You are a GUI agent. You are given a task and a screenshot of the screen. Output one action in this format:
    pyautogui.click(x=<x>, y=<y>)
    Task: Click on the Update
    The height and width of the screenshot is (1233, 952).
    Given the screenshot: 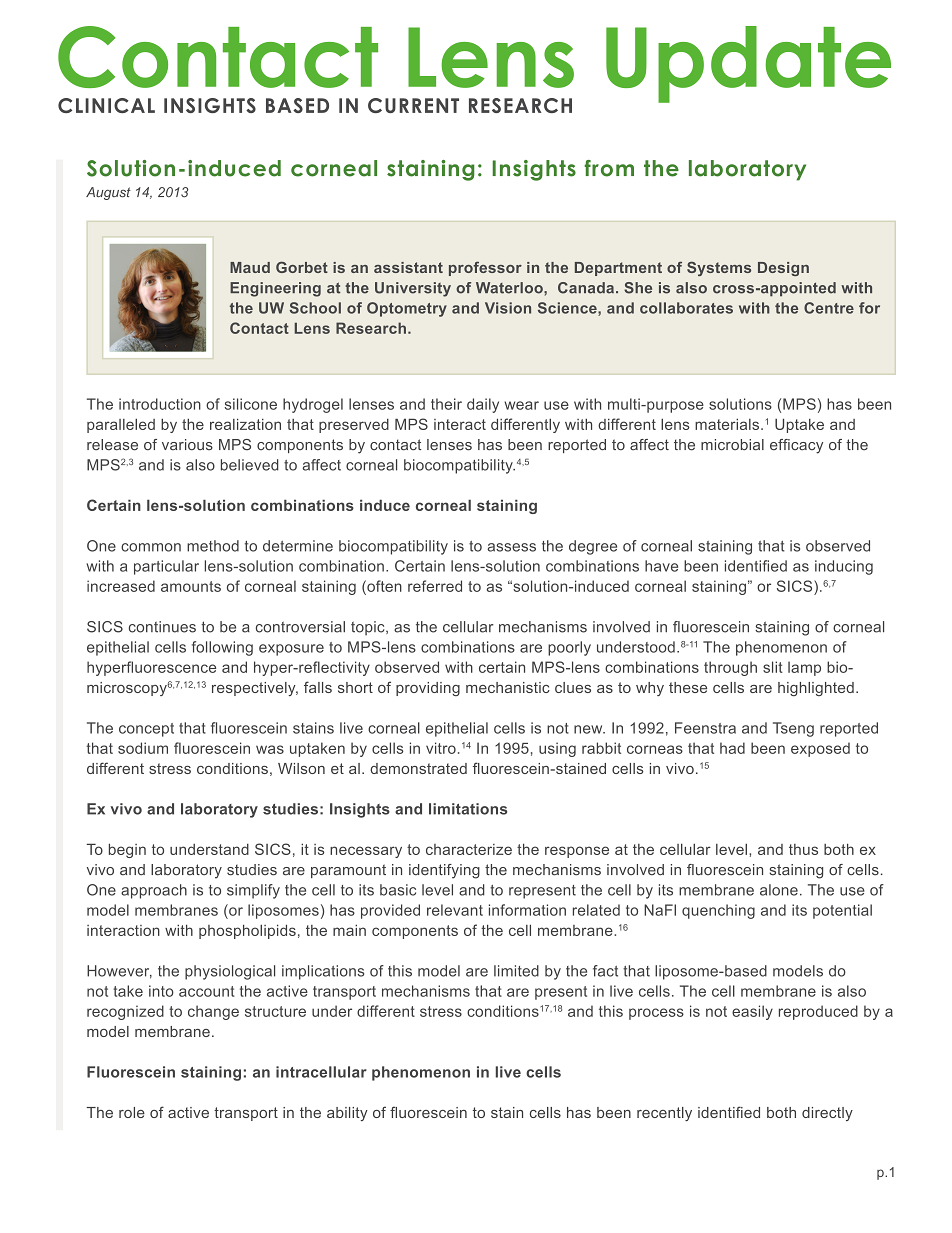 What is the action you would take?
    pyautogui.click(x=748, y=64)
